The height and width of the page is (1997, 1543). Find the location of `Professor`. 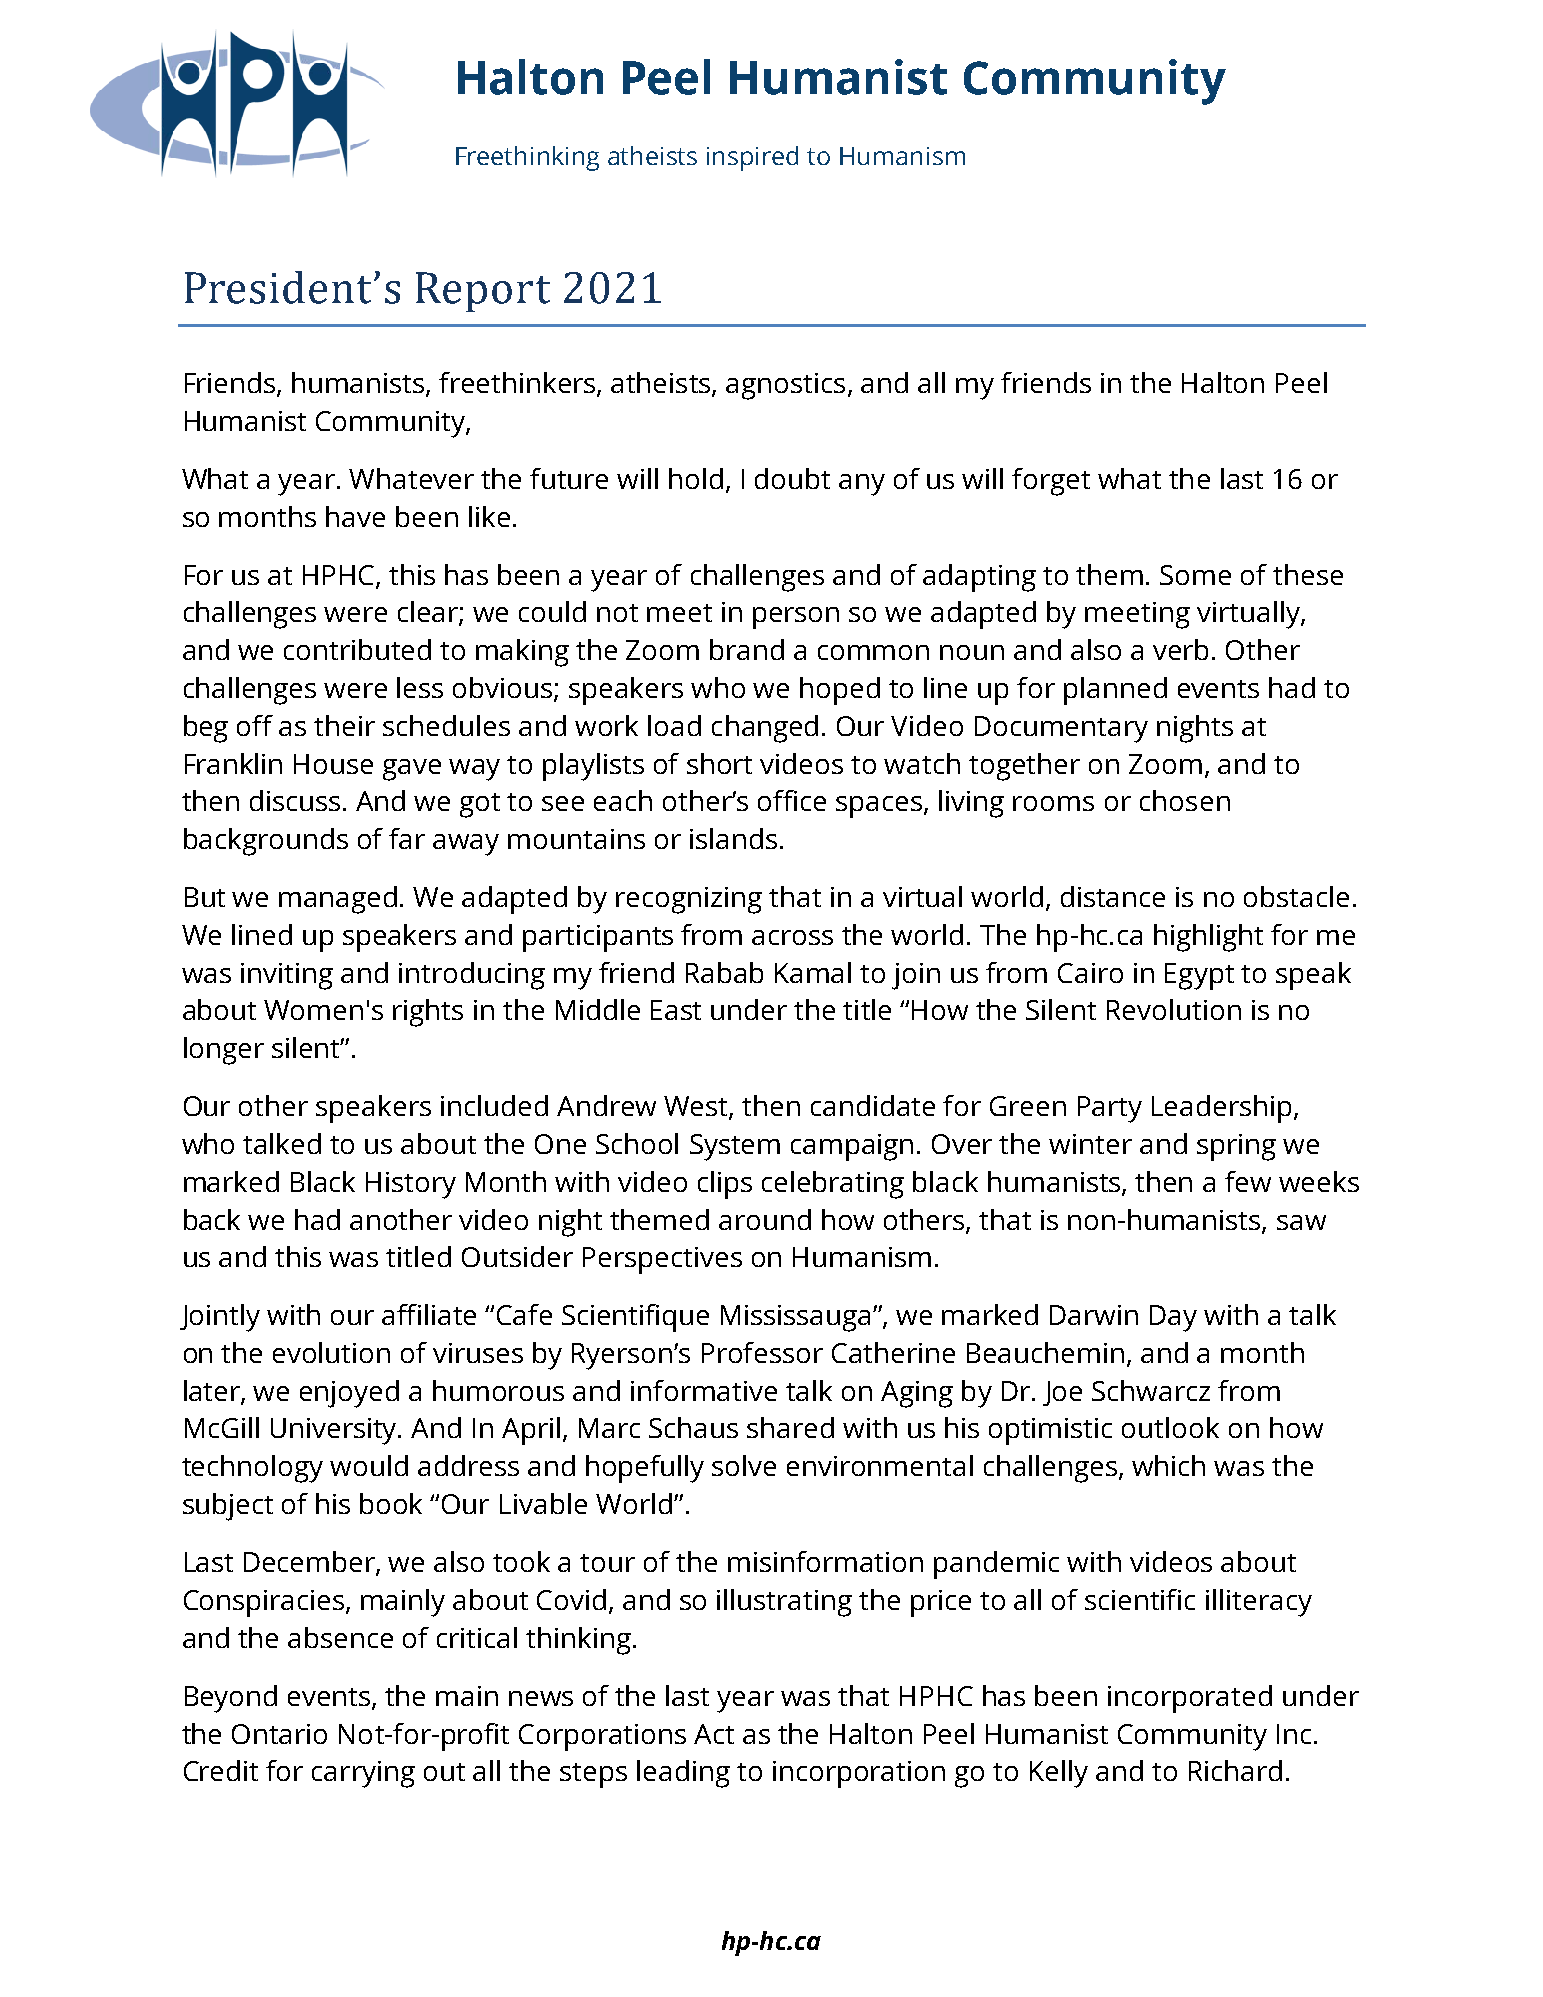

Professor is located at coordinates (762, 1352).
